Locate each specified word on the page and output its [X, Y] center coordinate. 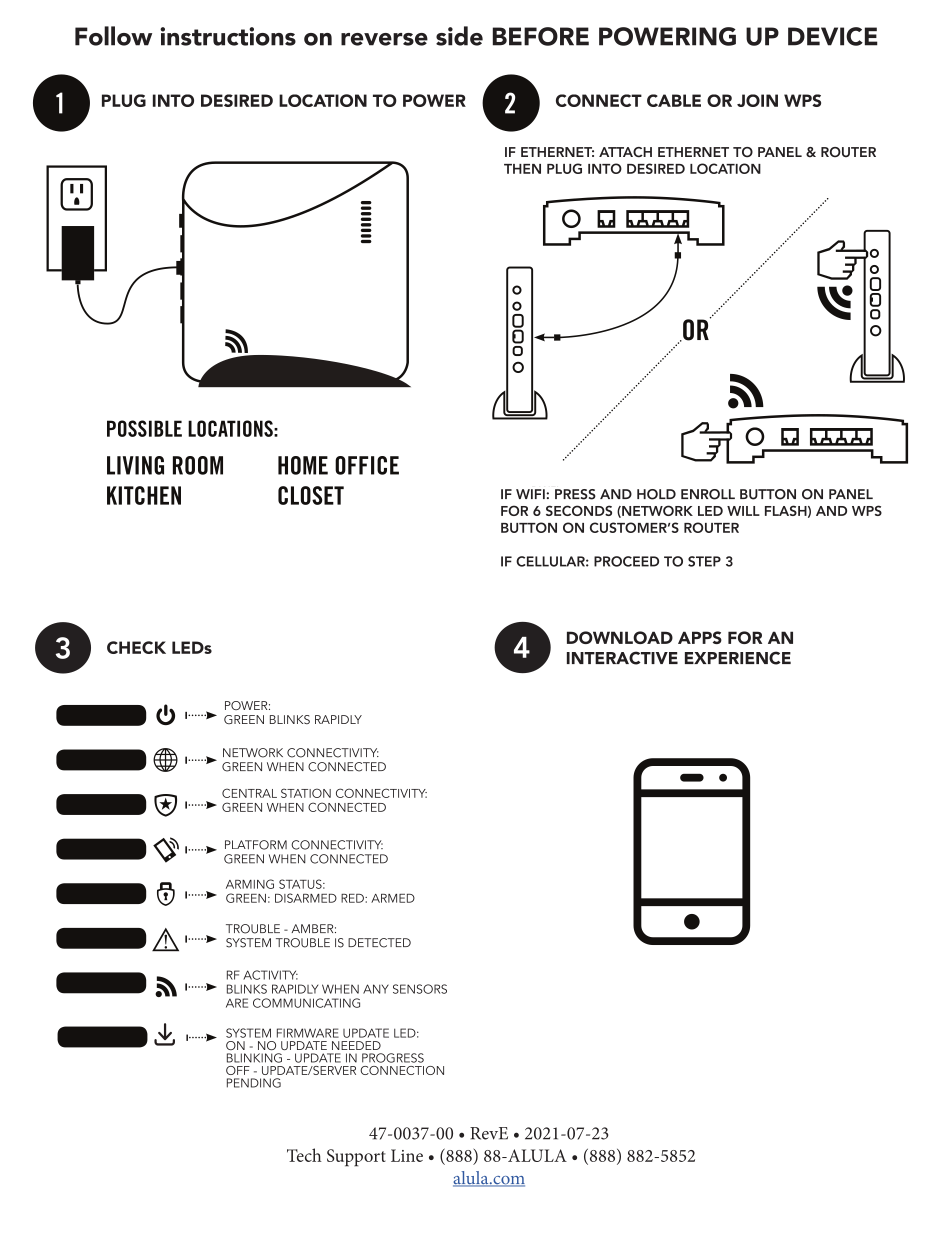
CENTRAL [249, 793]
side [459, 36]
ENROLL [708, 494]
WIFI [531, 494]
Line [407, 1155]
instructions [228, 36]
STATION [306, 793]
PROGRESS [393, 1058]
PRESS [575, 494]
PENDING [254, 1083]
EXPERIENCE [738, 658]
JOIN [757, 100]
